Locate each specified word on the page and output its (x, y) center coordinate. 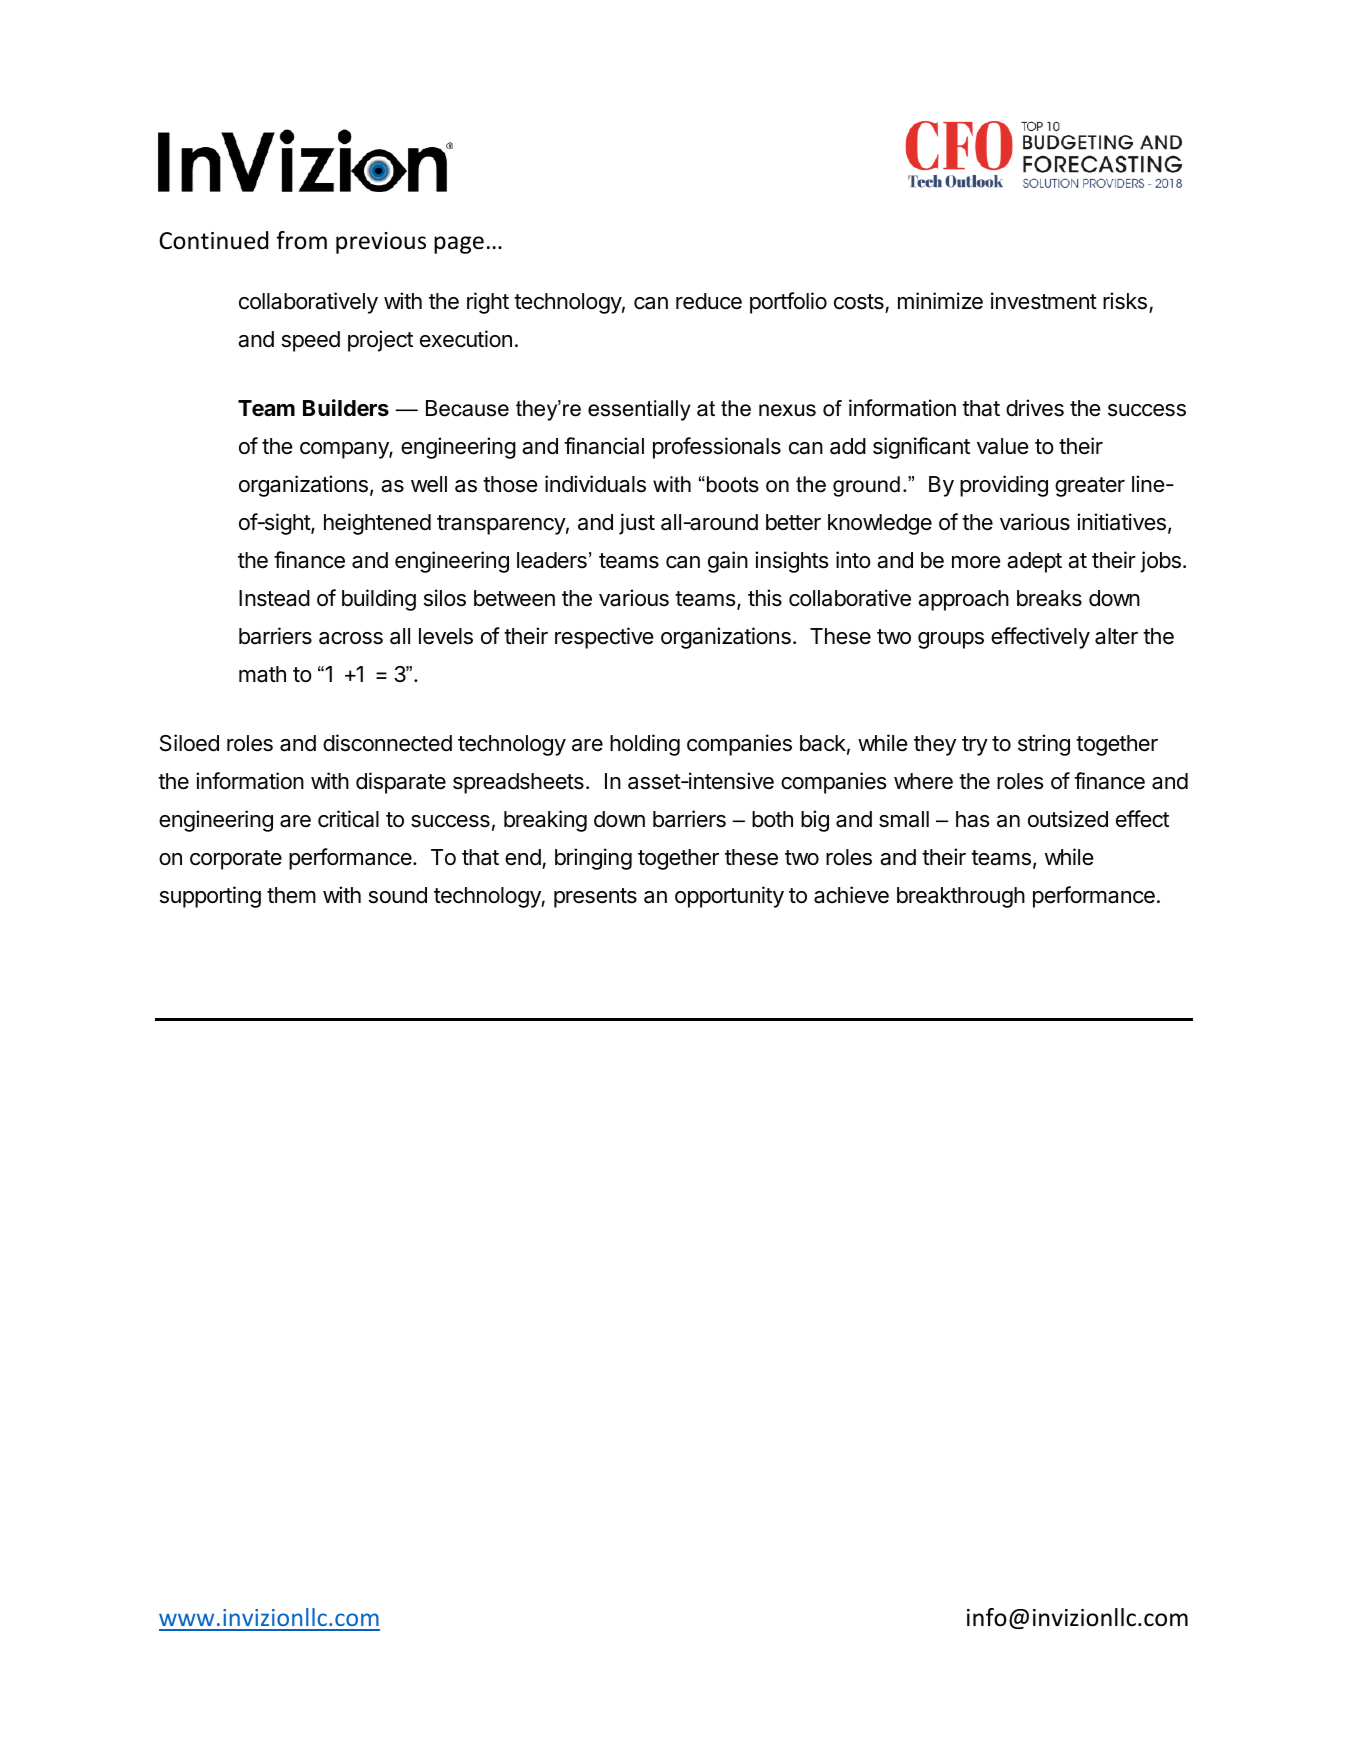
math (262, 674)
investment (1044, 301)
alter (1116, 636)
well (429, 484)
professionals (717, 448)
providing (1004, 486)
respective (604, 638)
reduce (709, 301)
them (291, 895)
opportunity (729, 897)
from (301, 240)
